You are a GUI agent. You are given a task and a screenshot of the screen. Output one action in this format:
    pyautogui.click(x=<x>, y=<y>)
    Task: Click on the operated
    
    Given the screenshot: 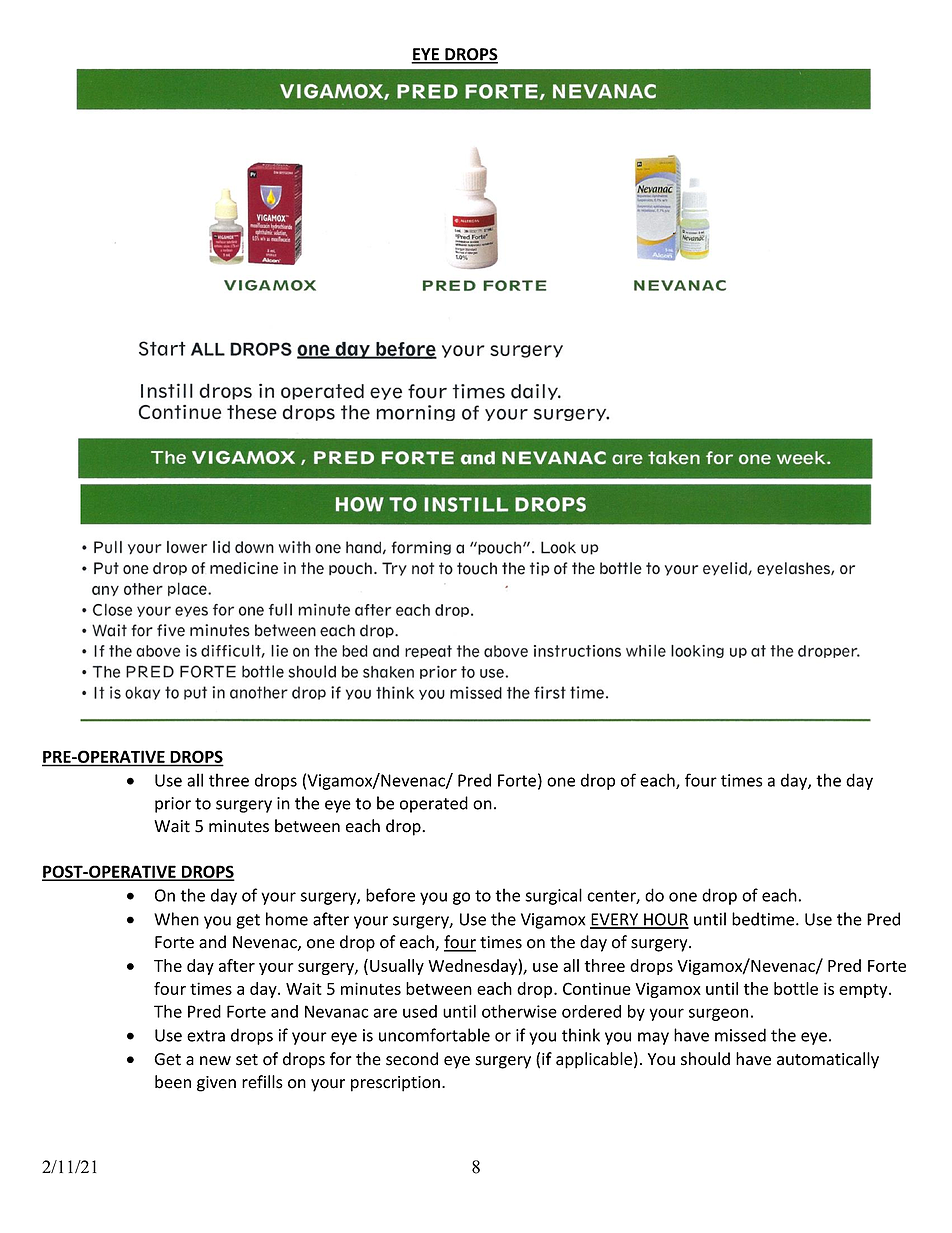 What is the action you would take?
    pyautogui.click(x=434, y=804)
